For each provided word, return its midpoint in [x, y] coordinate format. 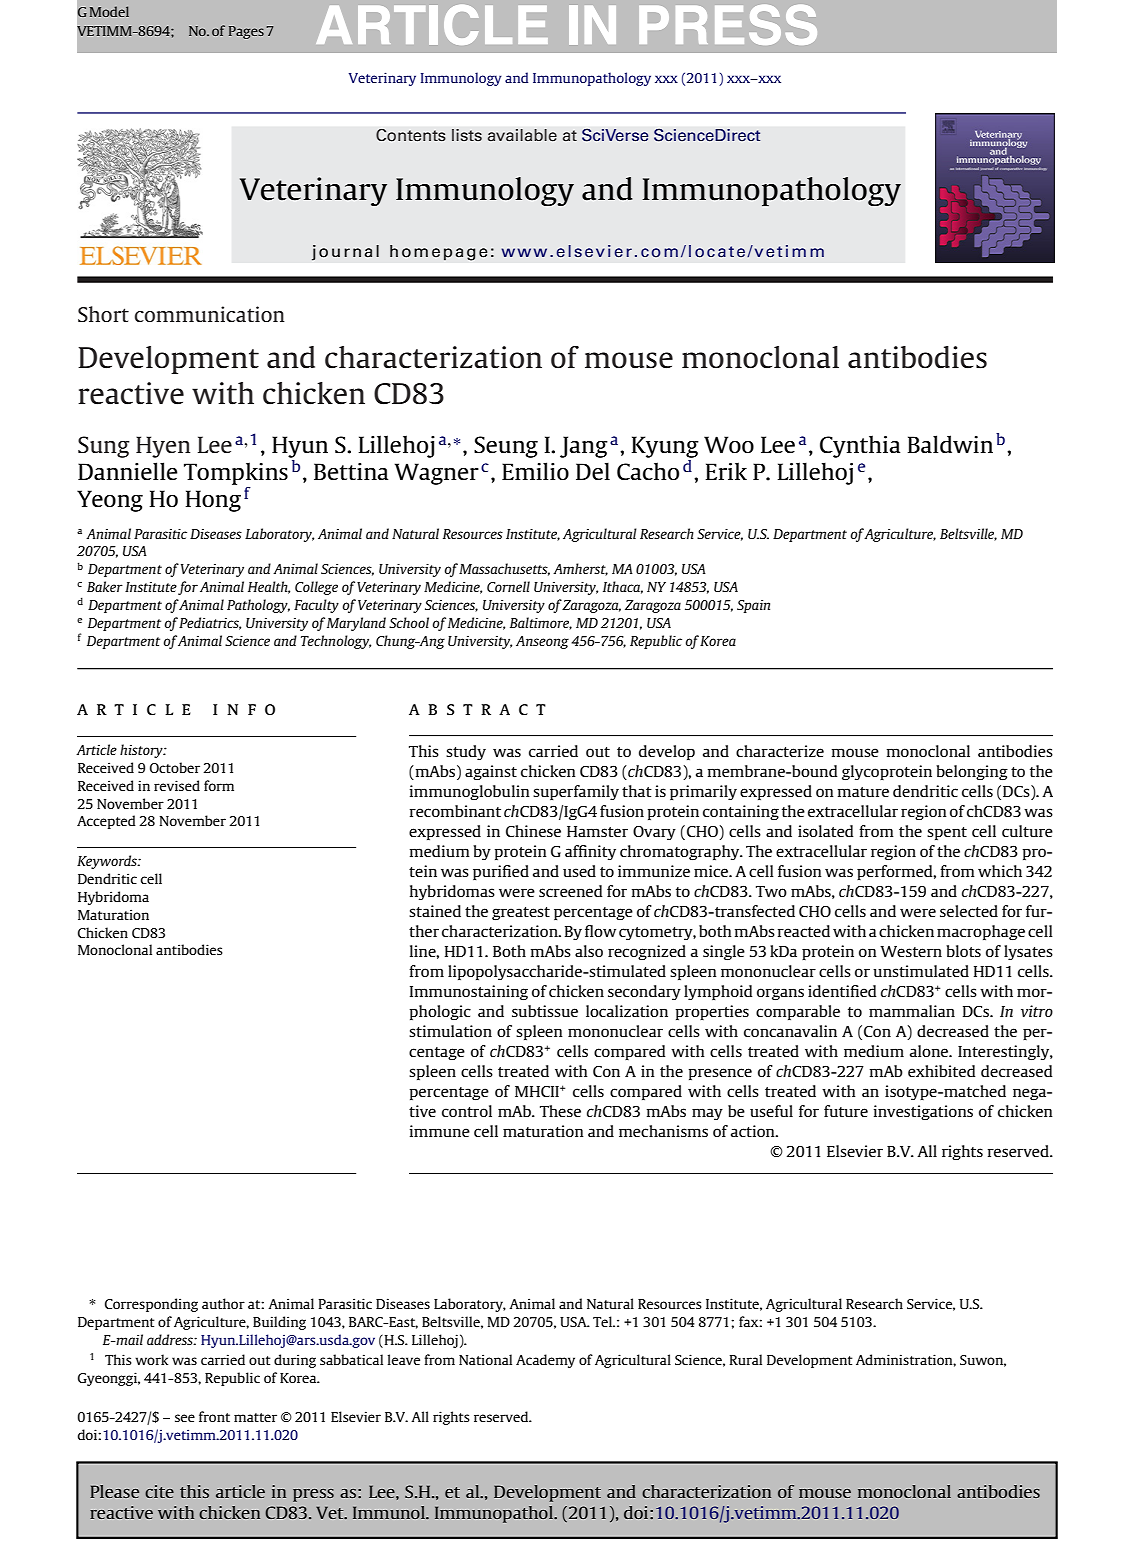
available [522, 135]
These [560, 1111]
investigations [923, 1112]
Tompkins [236, 473]
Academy [545, 1361]
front [214, 1416]
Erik [726, 471]
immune [440, 1131]
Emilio [535, 471]
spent [947, 834]
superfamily [576, 793]
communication [210, 314]
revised [177, 785]
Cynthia [860, 446]
